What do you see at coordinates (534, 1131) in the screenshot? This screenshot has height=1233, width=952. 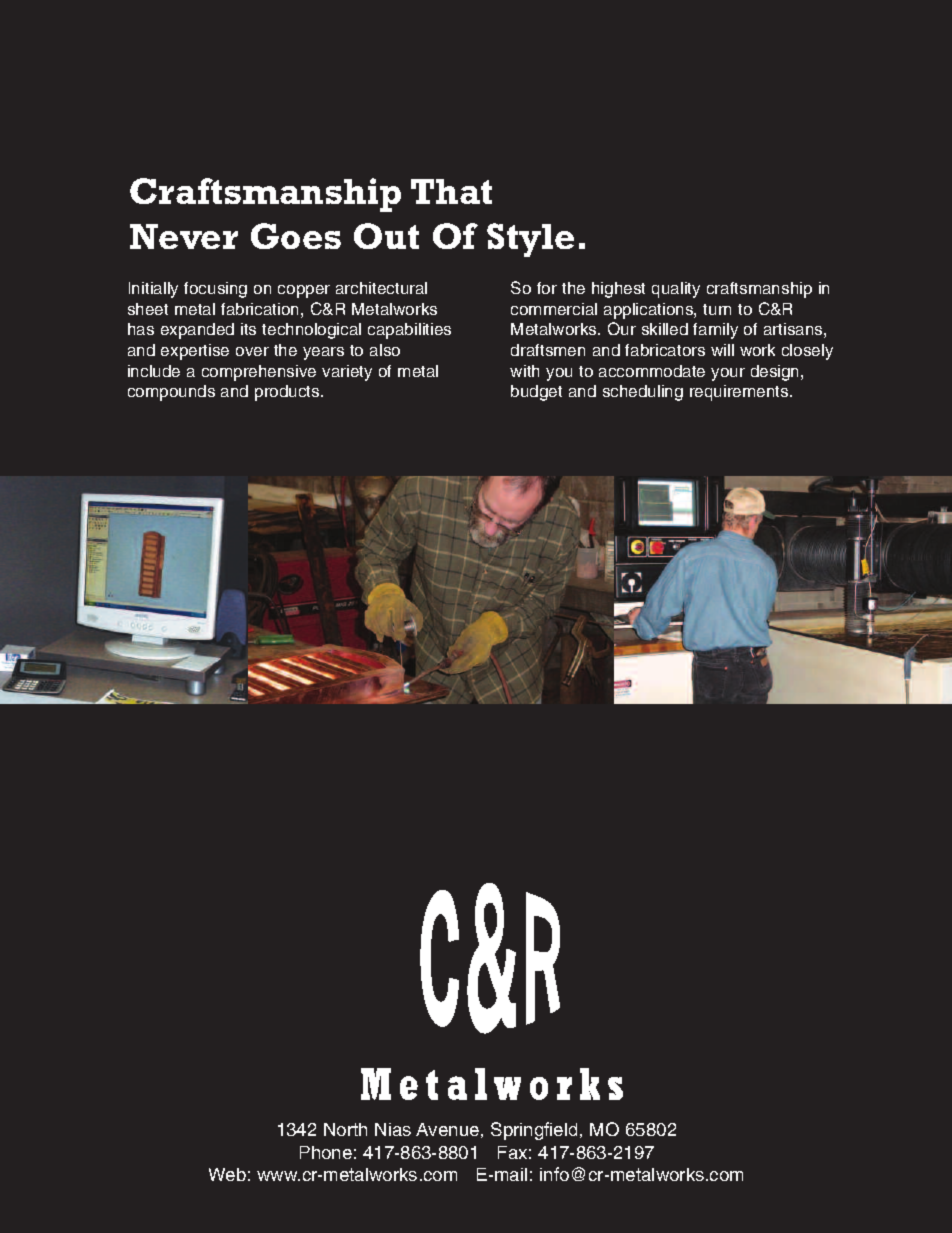 I see `Springfield` at bounding box center [534, 1131].
